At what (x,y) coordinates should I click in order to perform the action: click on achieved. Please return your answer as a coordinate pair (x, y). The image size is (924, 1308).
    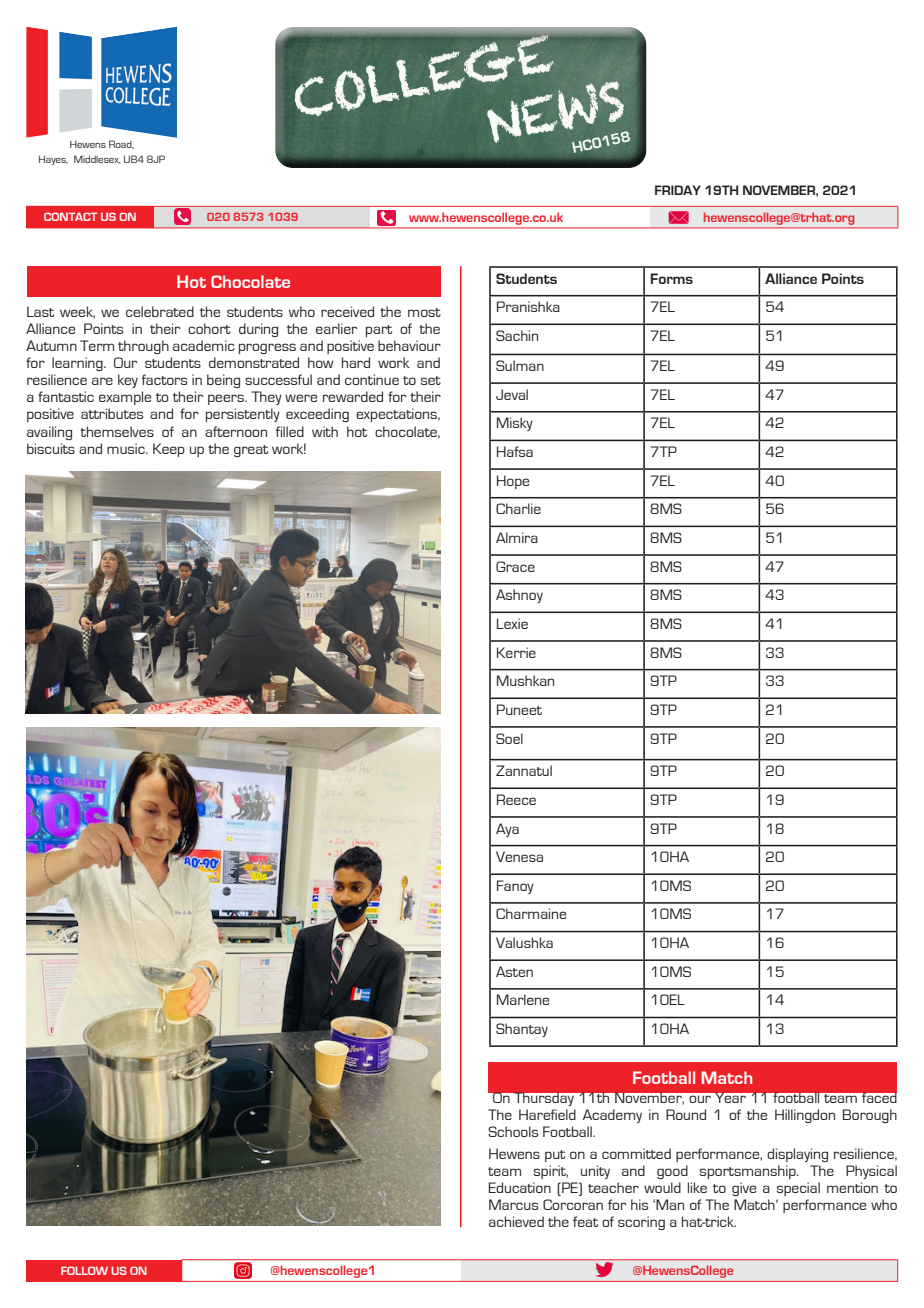
    Looking at the image, I should click on (516, 1221).
